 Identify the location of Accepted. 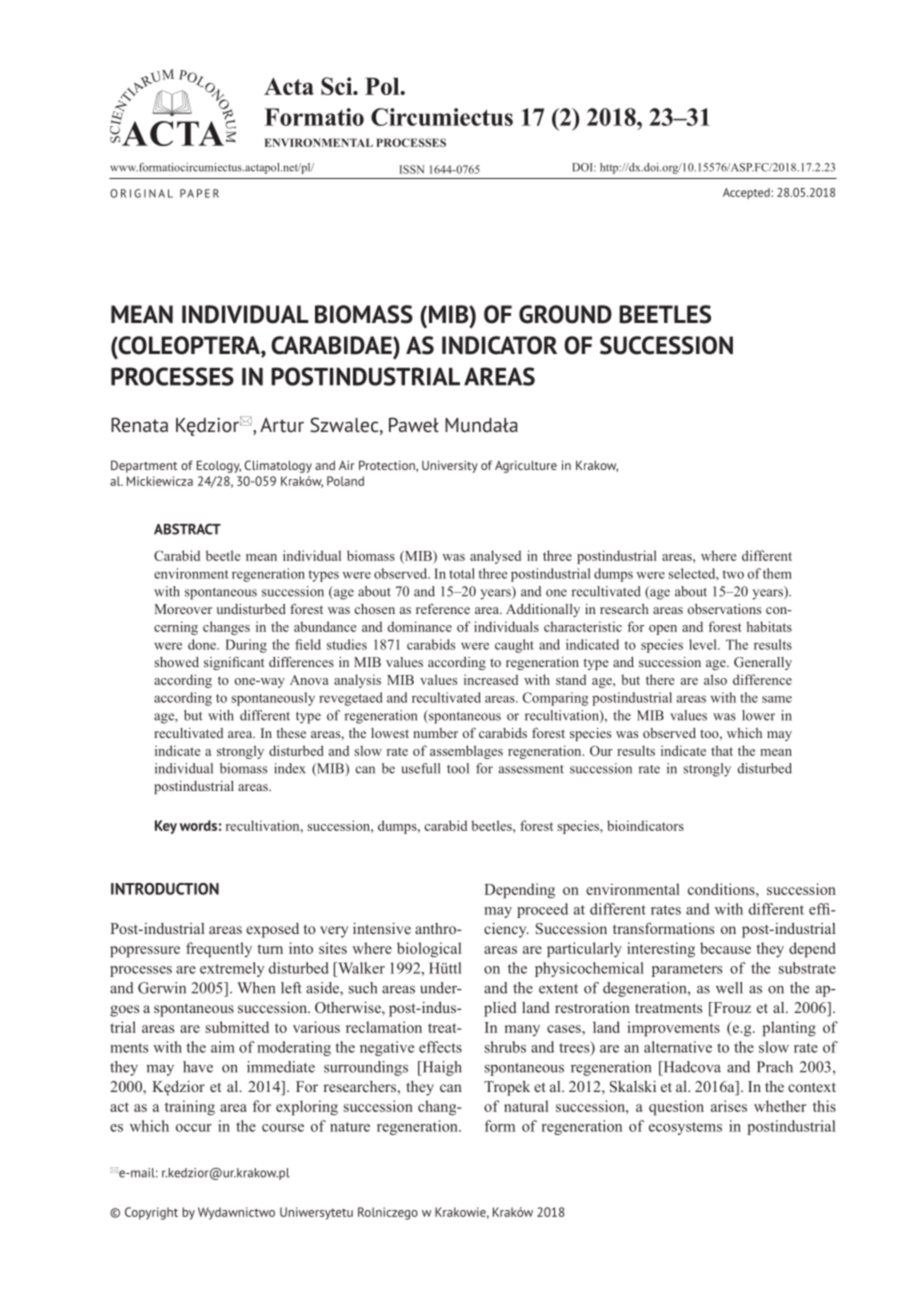
(746, 193).
